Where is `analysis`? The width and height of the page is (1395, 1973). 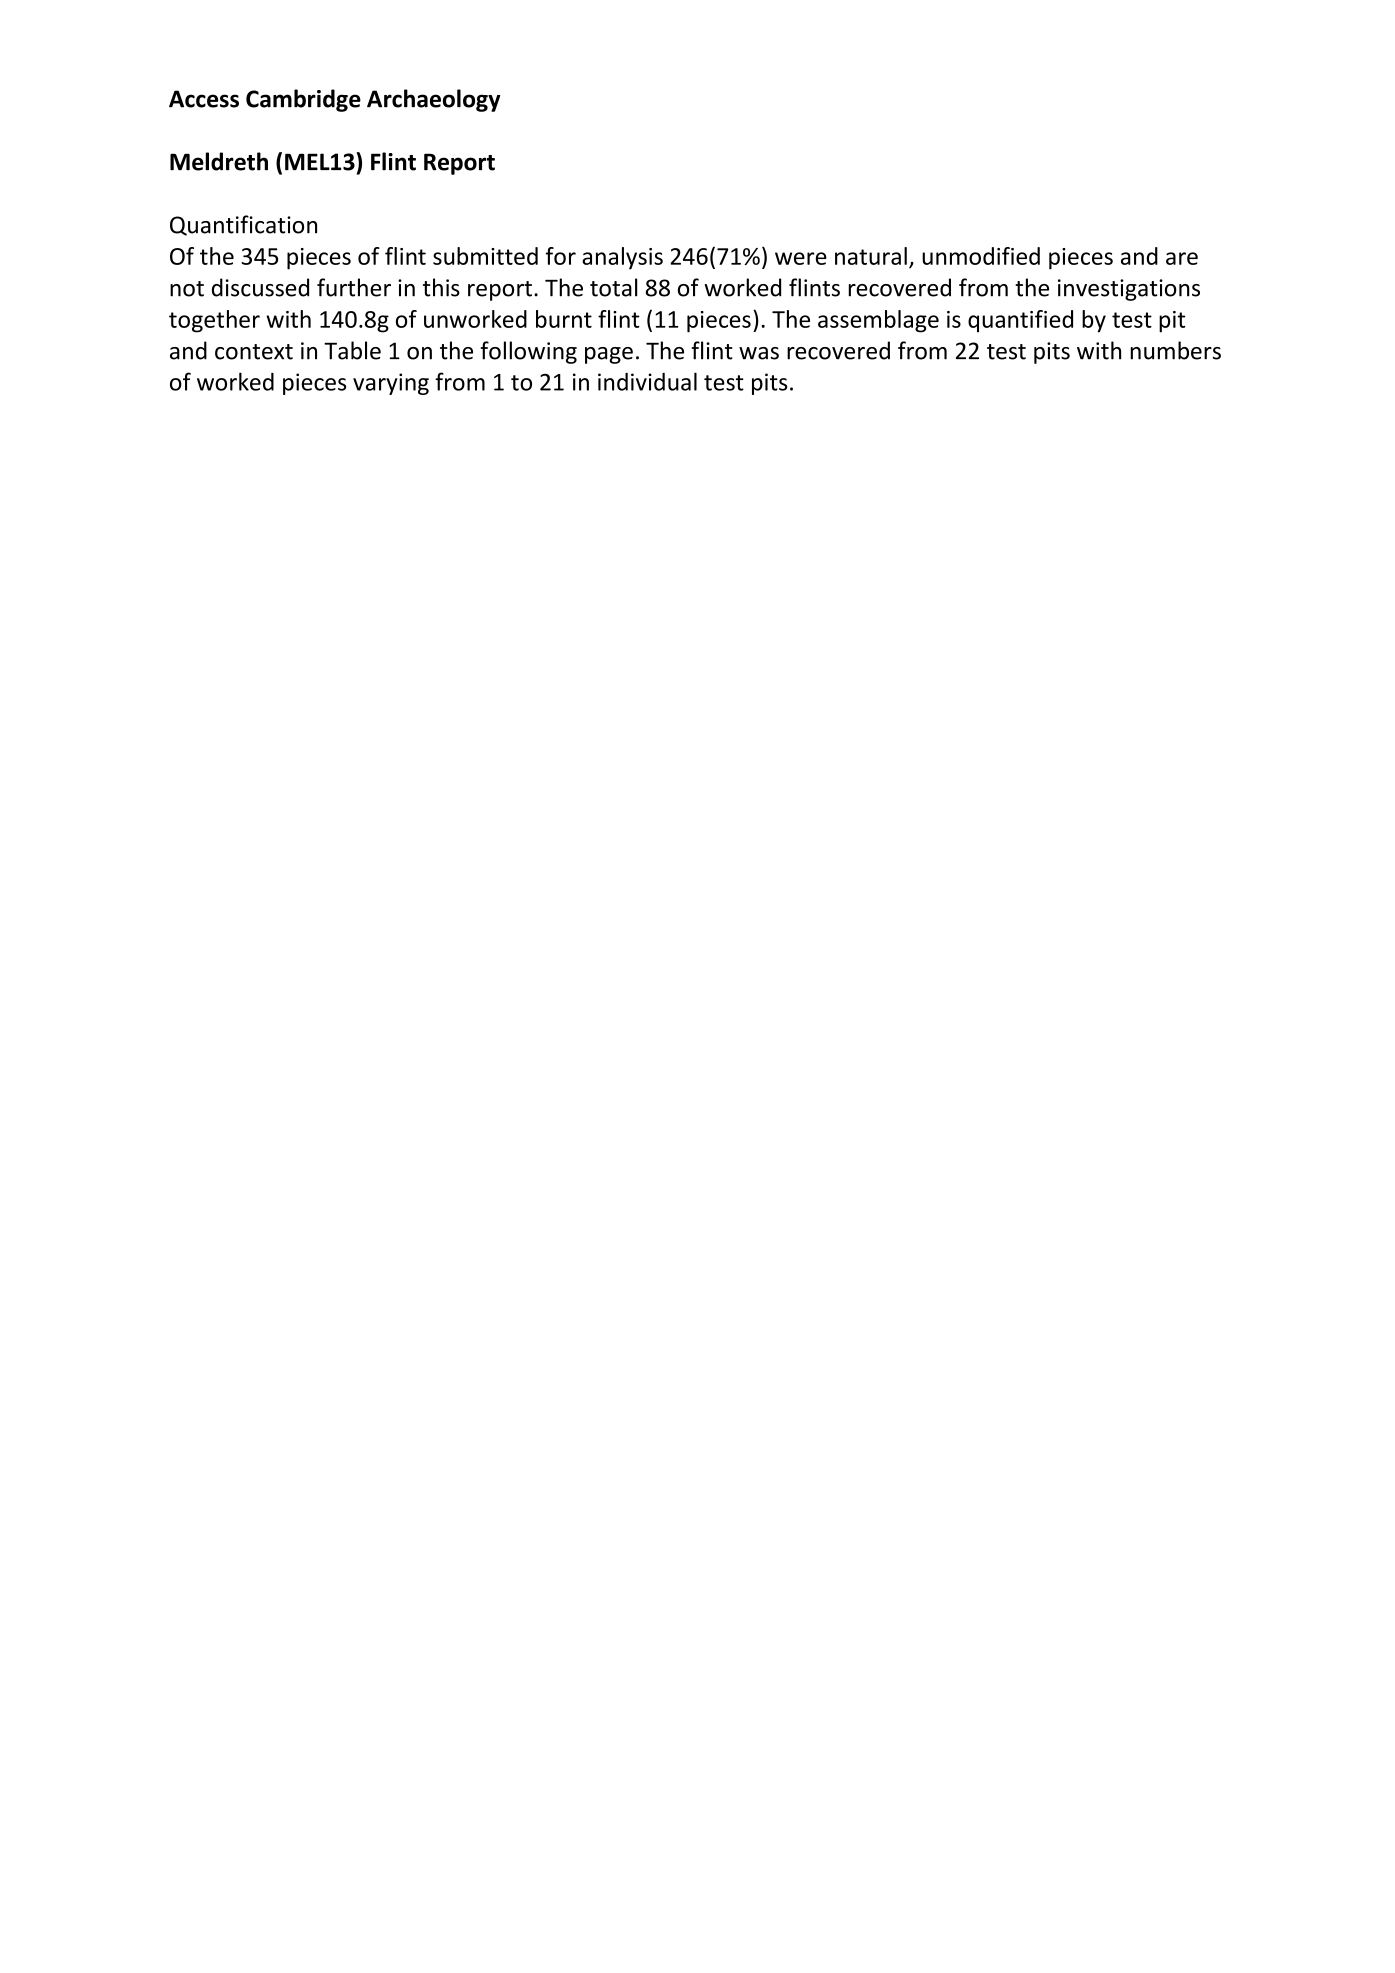 analysis is located at coordinates (622, 258).
